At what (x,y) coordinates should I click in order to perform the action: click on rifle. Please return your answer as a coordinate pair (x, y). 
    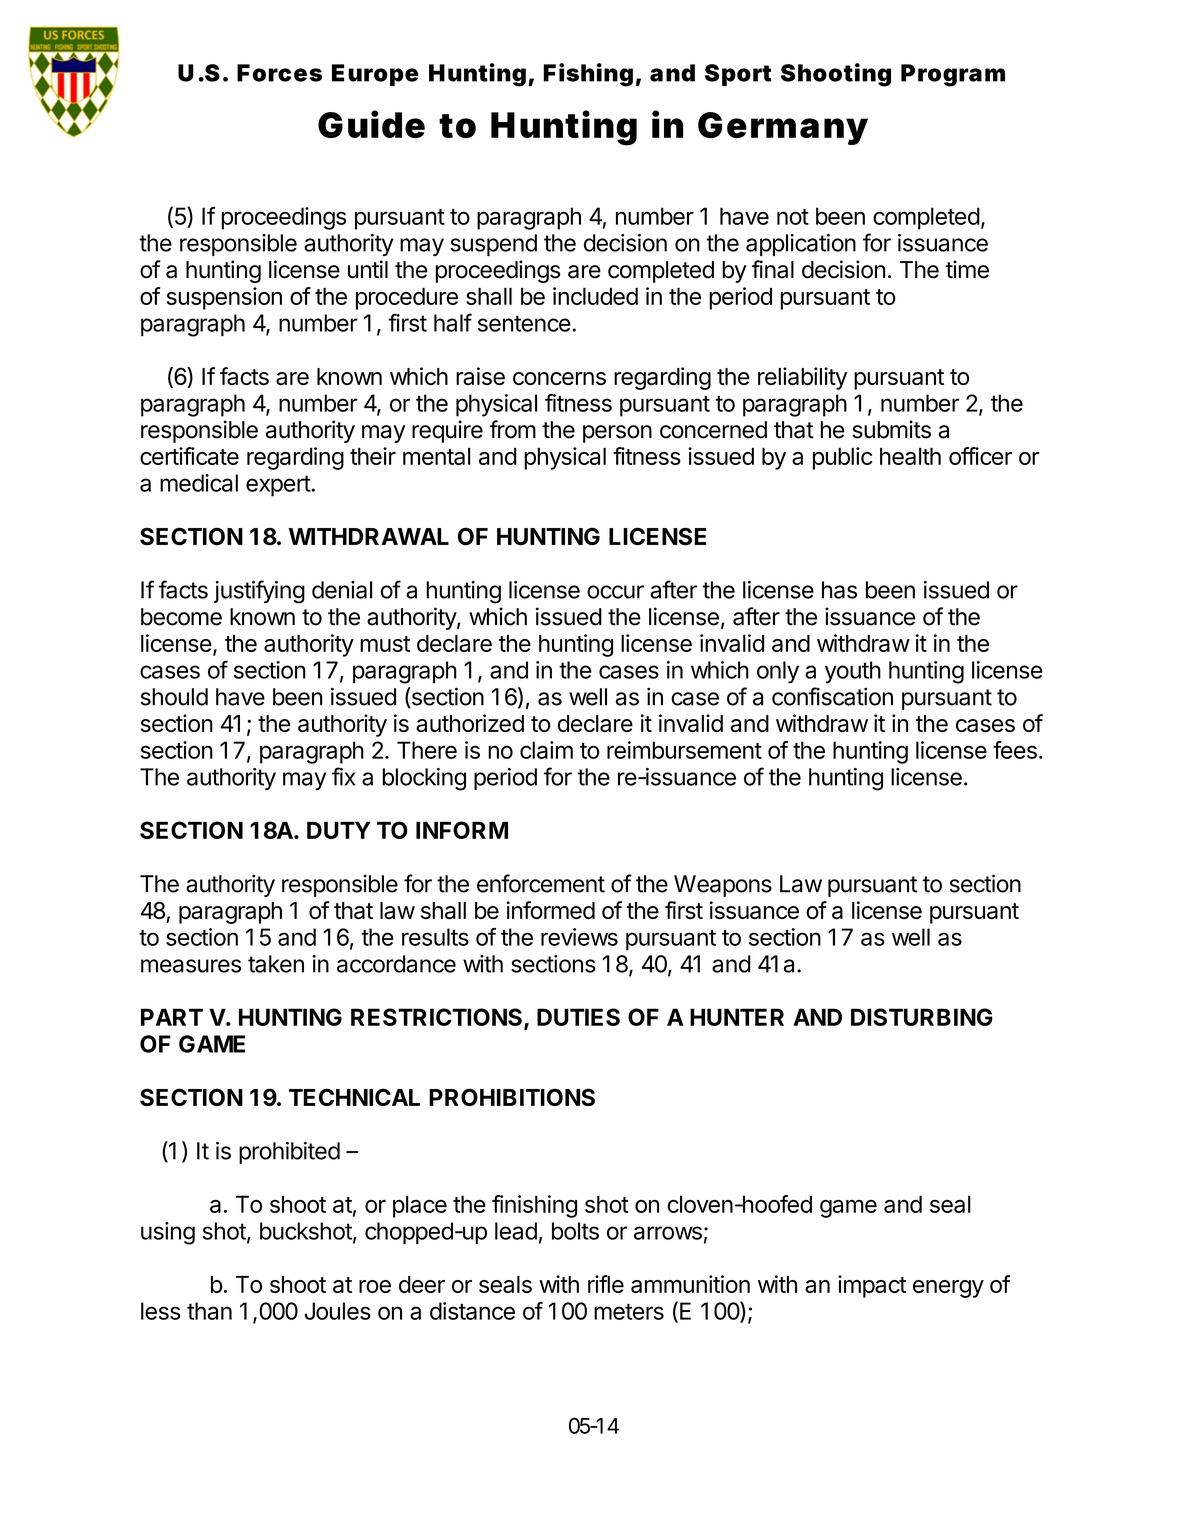
    Looking at the image, I should click on (606, 1284).
